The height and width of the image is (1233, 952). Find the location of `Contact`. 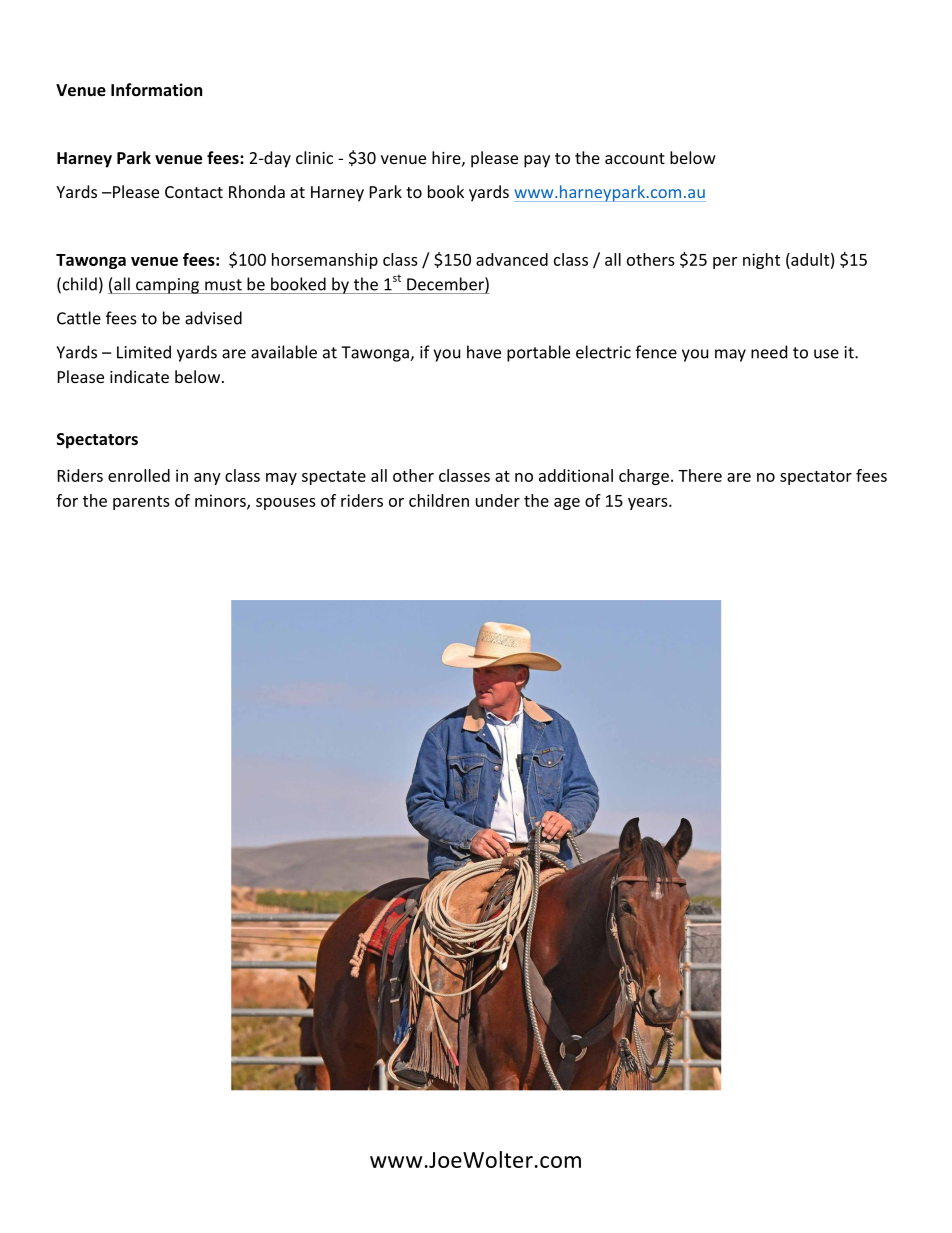

Contact is located at coordinates (194, 192).
